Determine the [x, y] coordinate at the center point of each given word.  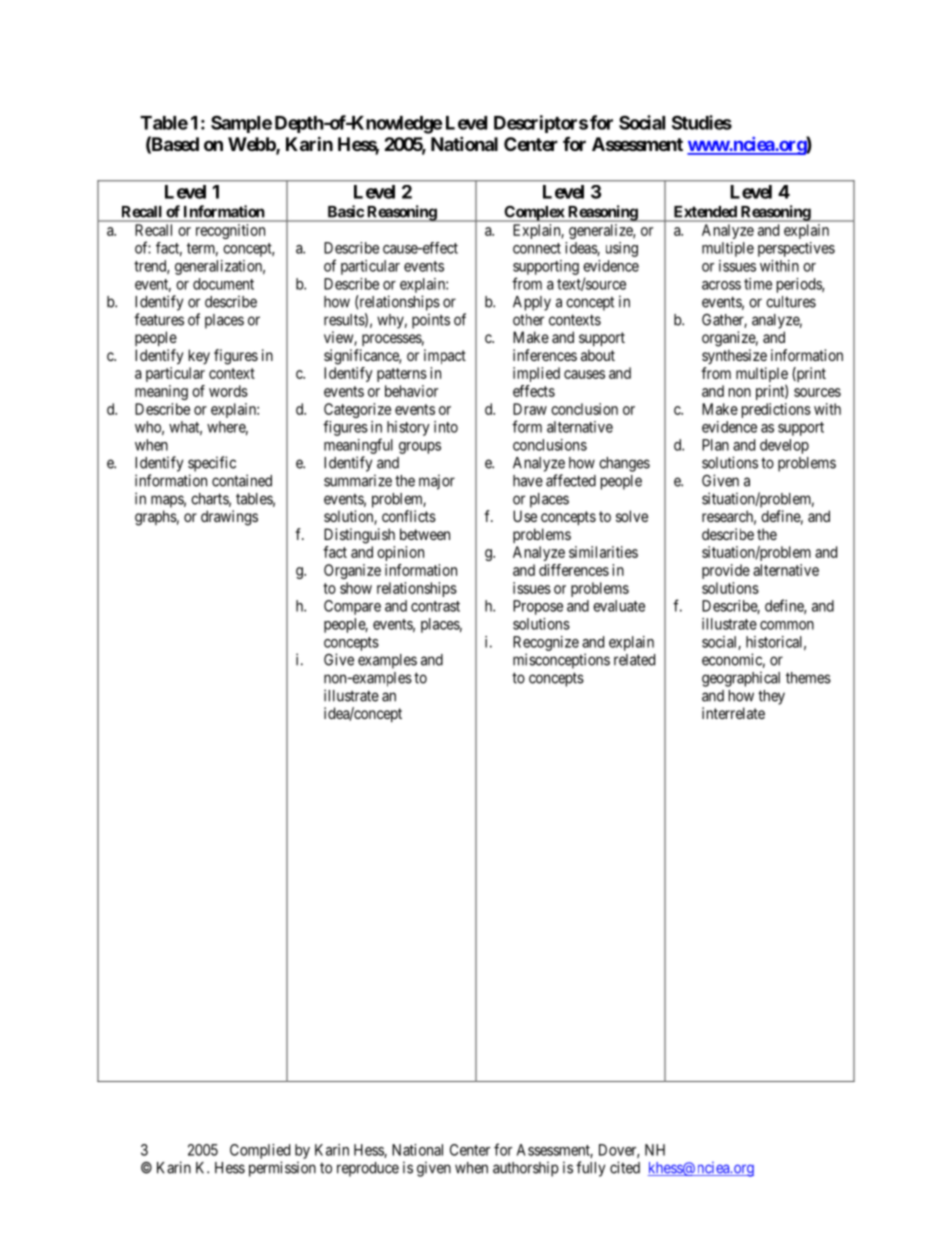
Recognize [546, 643]
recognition [230, 231]
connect [537, 248]
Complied [260, 1151]
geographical [741, 679]
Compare [352, 607]
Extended [705, 212]
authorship [526, 1169]
